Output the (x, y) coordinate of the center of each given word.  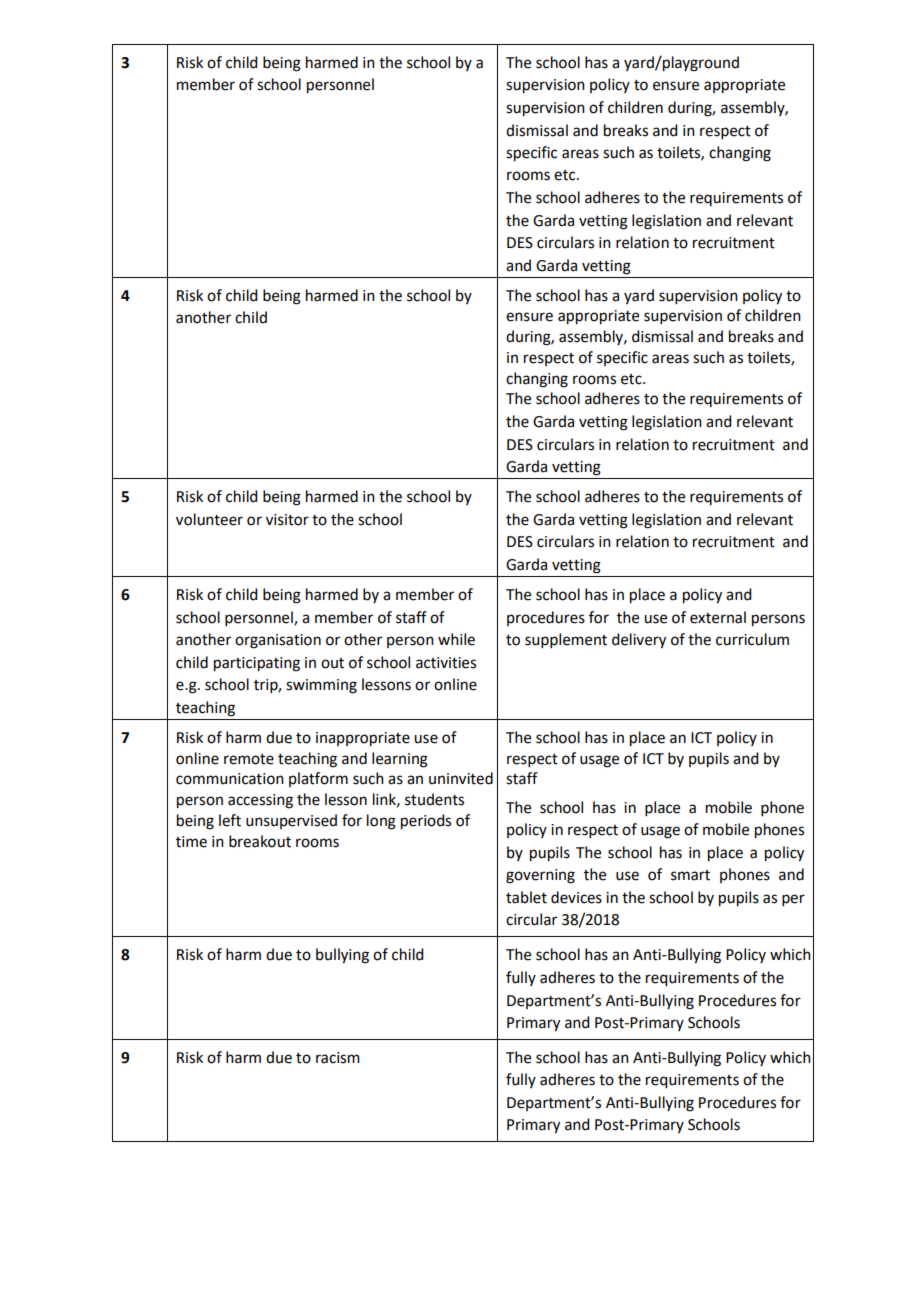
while (456, 639)
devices (576, 897)
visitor (287, 520)
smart (690, 875)
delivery (639, 641)
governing (540, 876)
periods (426, 822)
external (718, 617)
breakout (260, 841)
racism (338, 1058)
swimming (321, 686)
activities (446, 663)
